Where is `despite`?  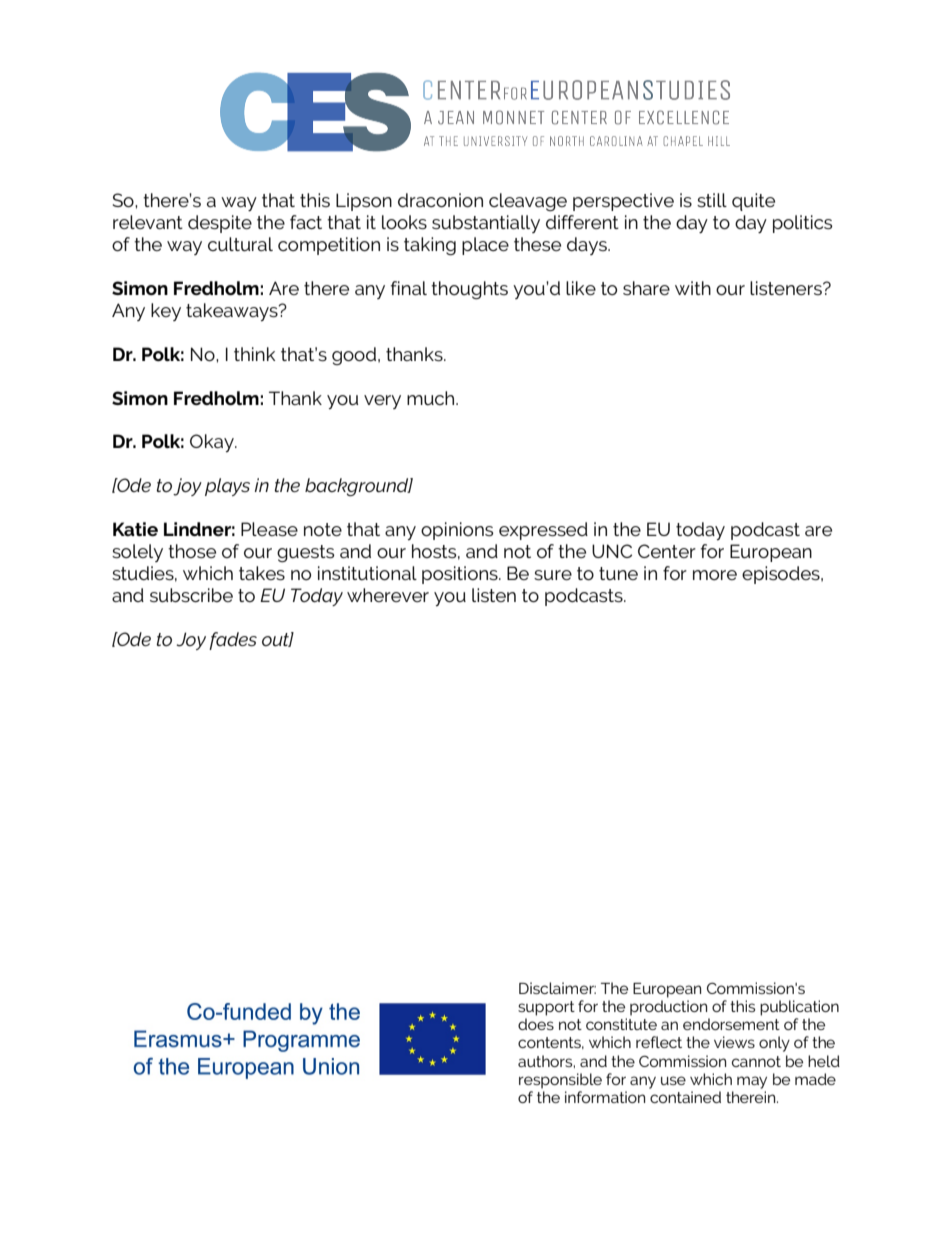
despite is located at coordinates (220, 224).
